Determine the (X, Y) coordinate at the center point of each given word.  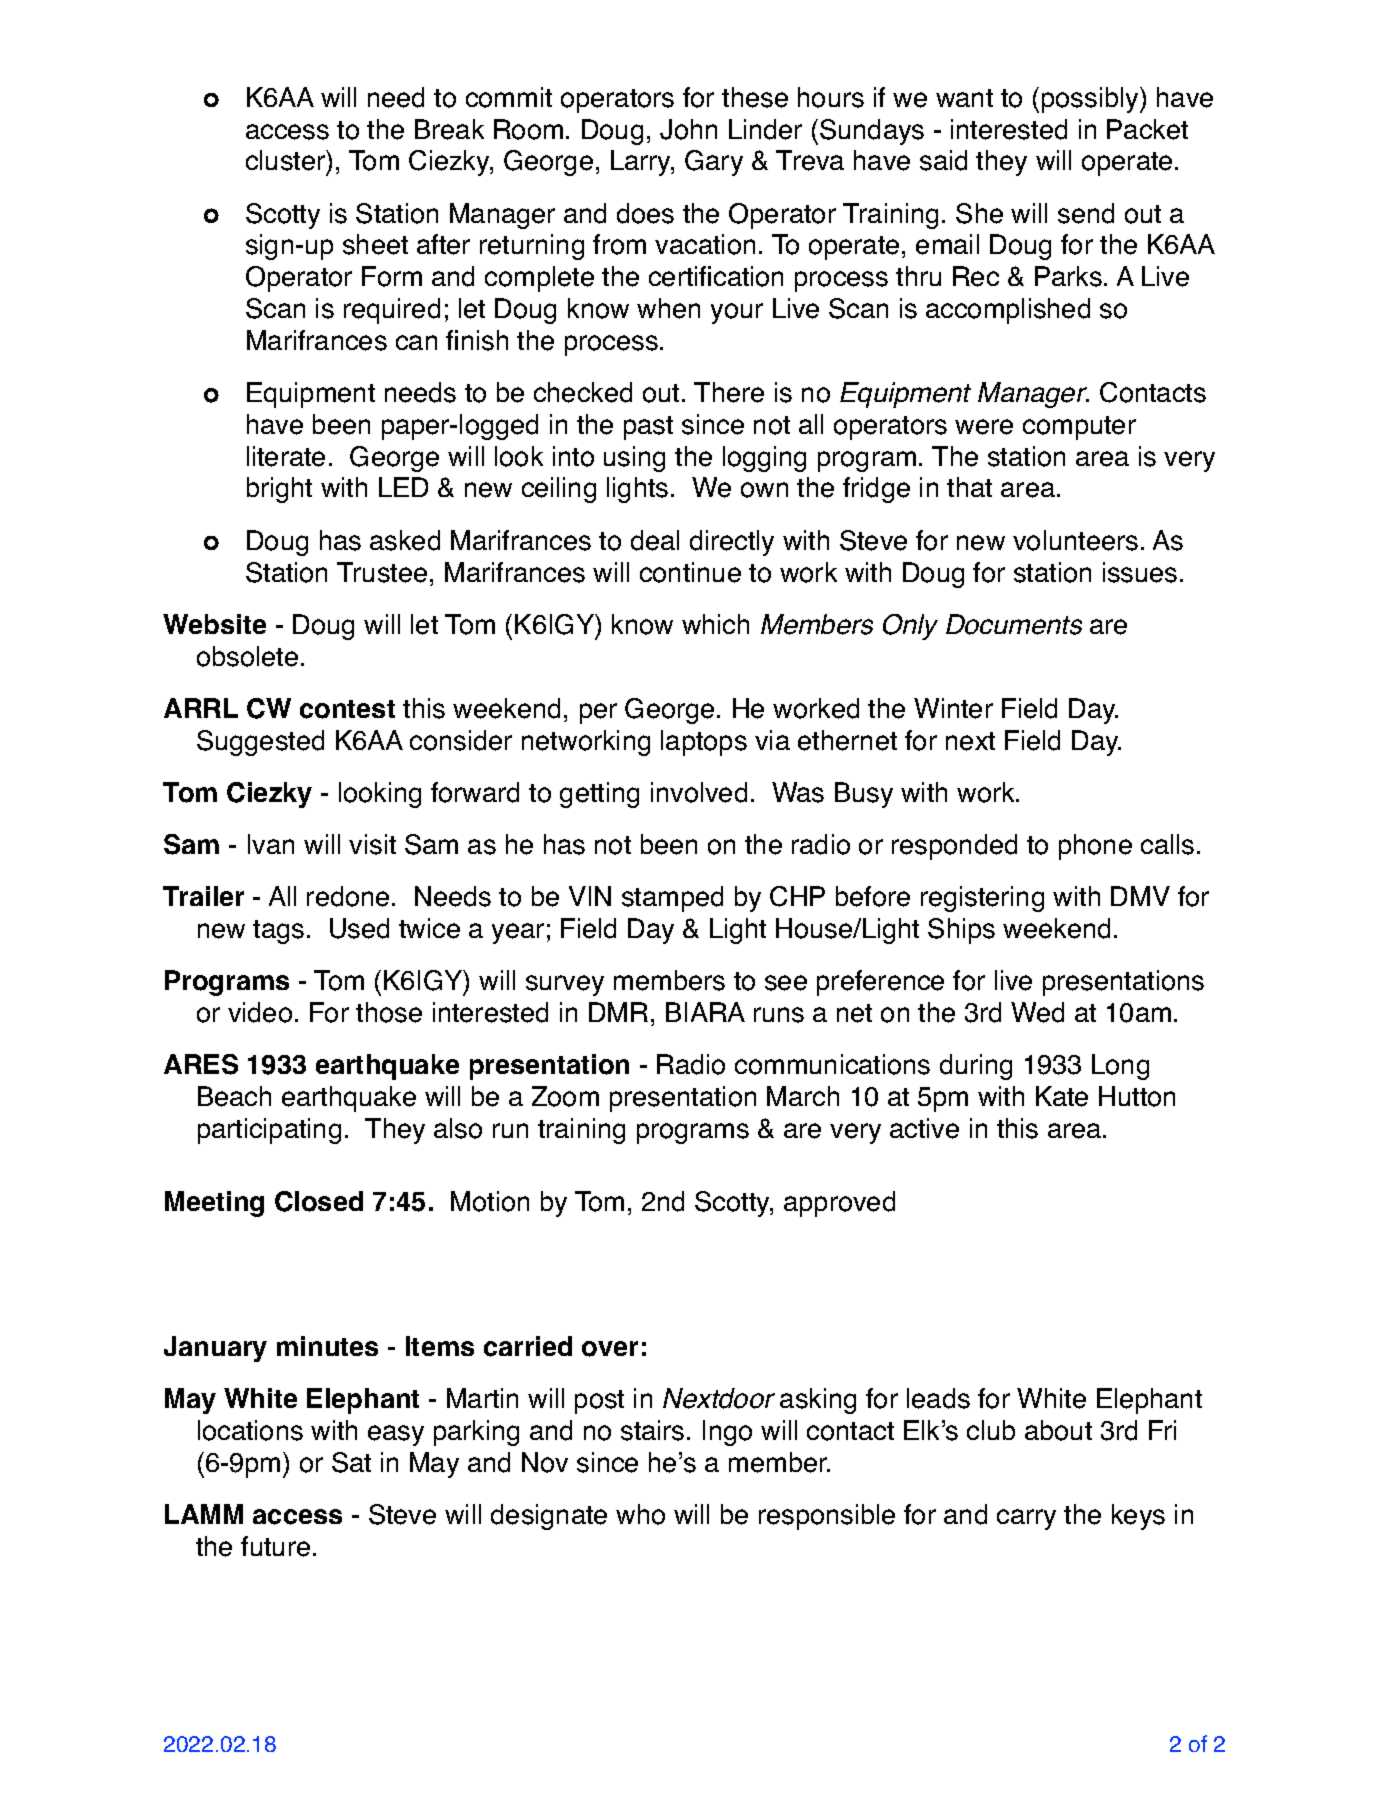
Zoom (565, 1096)
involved (699, 792)
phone (1095, 847)
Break (449, 129)
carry (1026, 1519)
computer (1079, 428)
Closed (319, 1201)
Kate (1062, 1096)
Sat (351, 1462)
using (634, 459)
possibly (1091, 100)
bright (279, 490)
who (640, 1514)
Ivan (271, 844)
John (688, 129)
